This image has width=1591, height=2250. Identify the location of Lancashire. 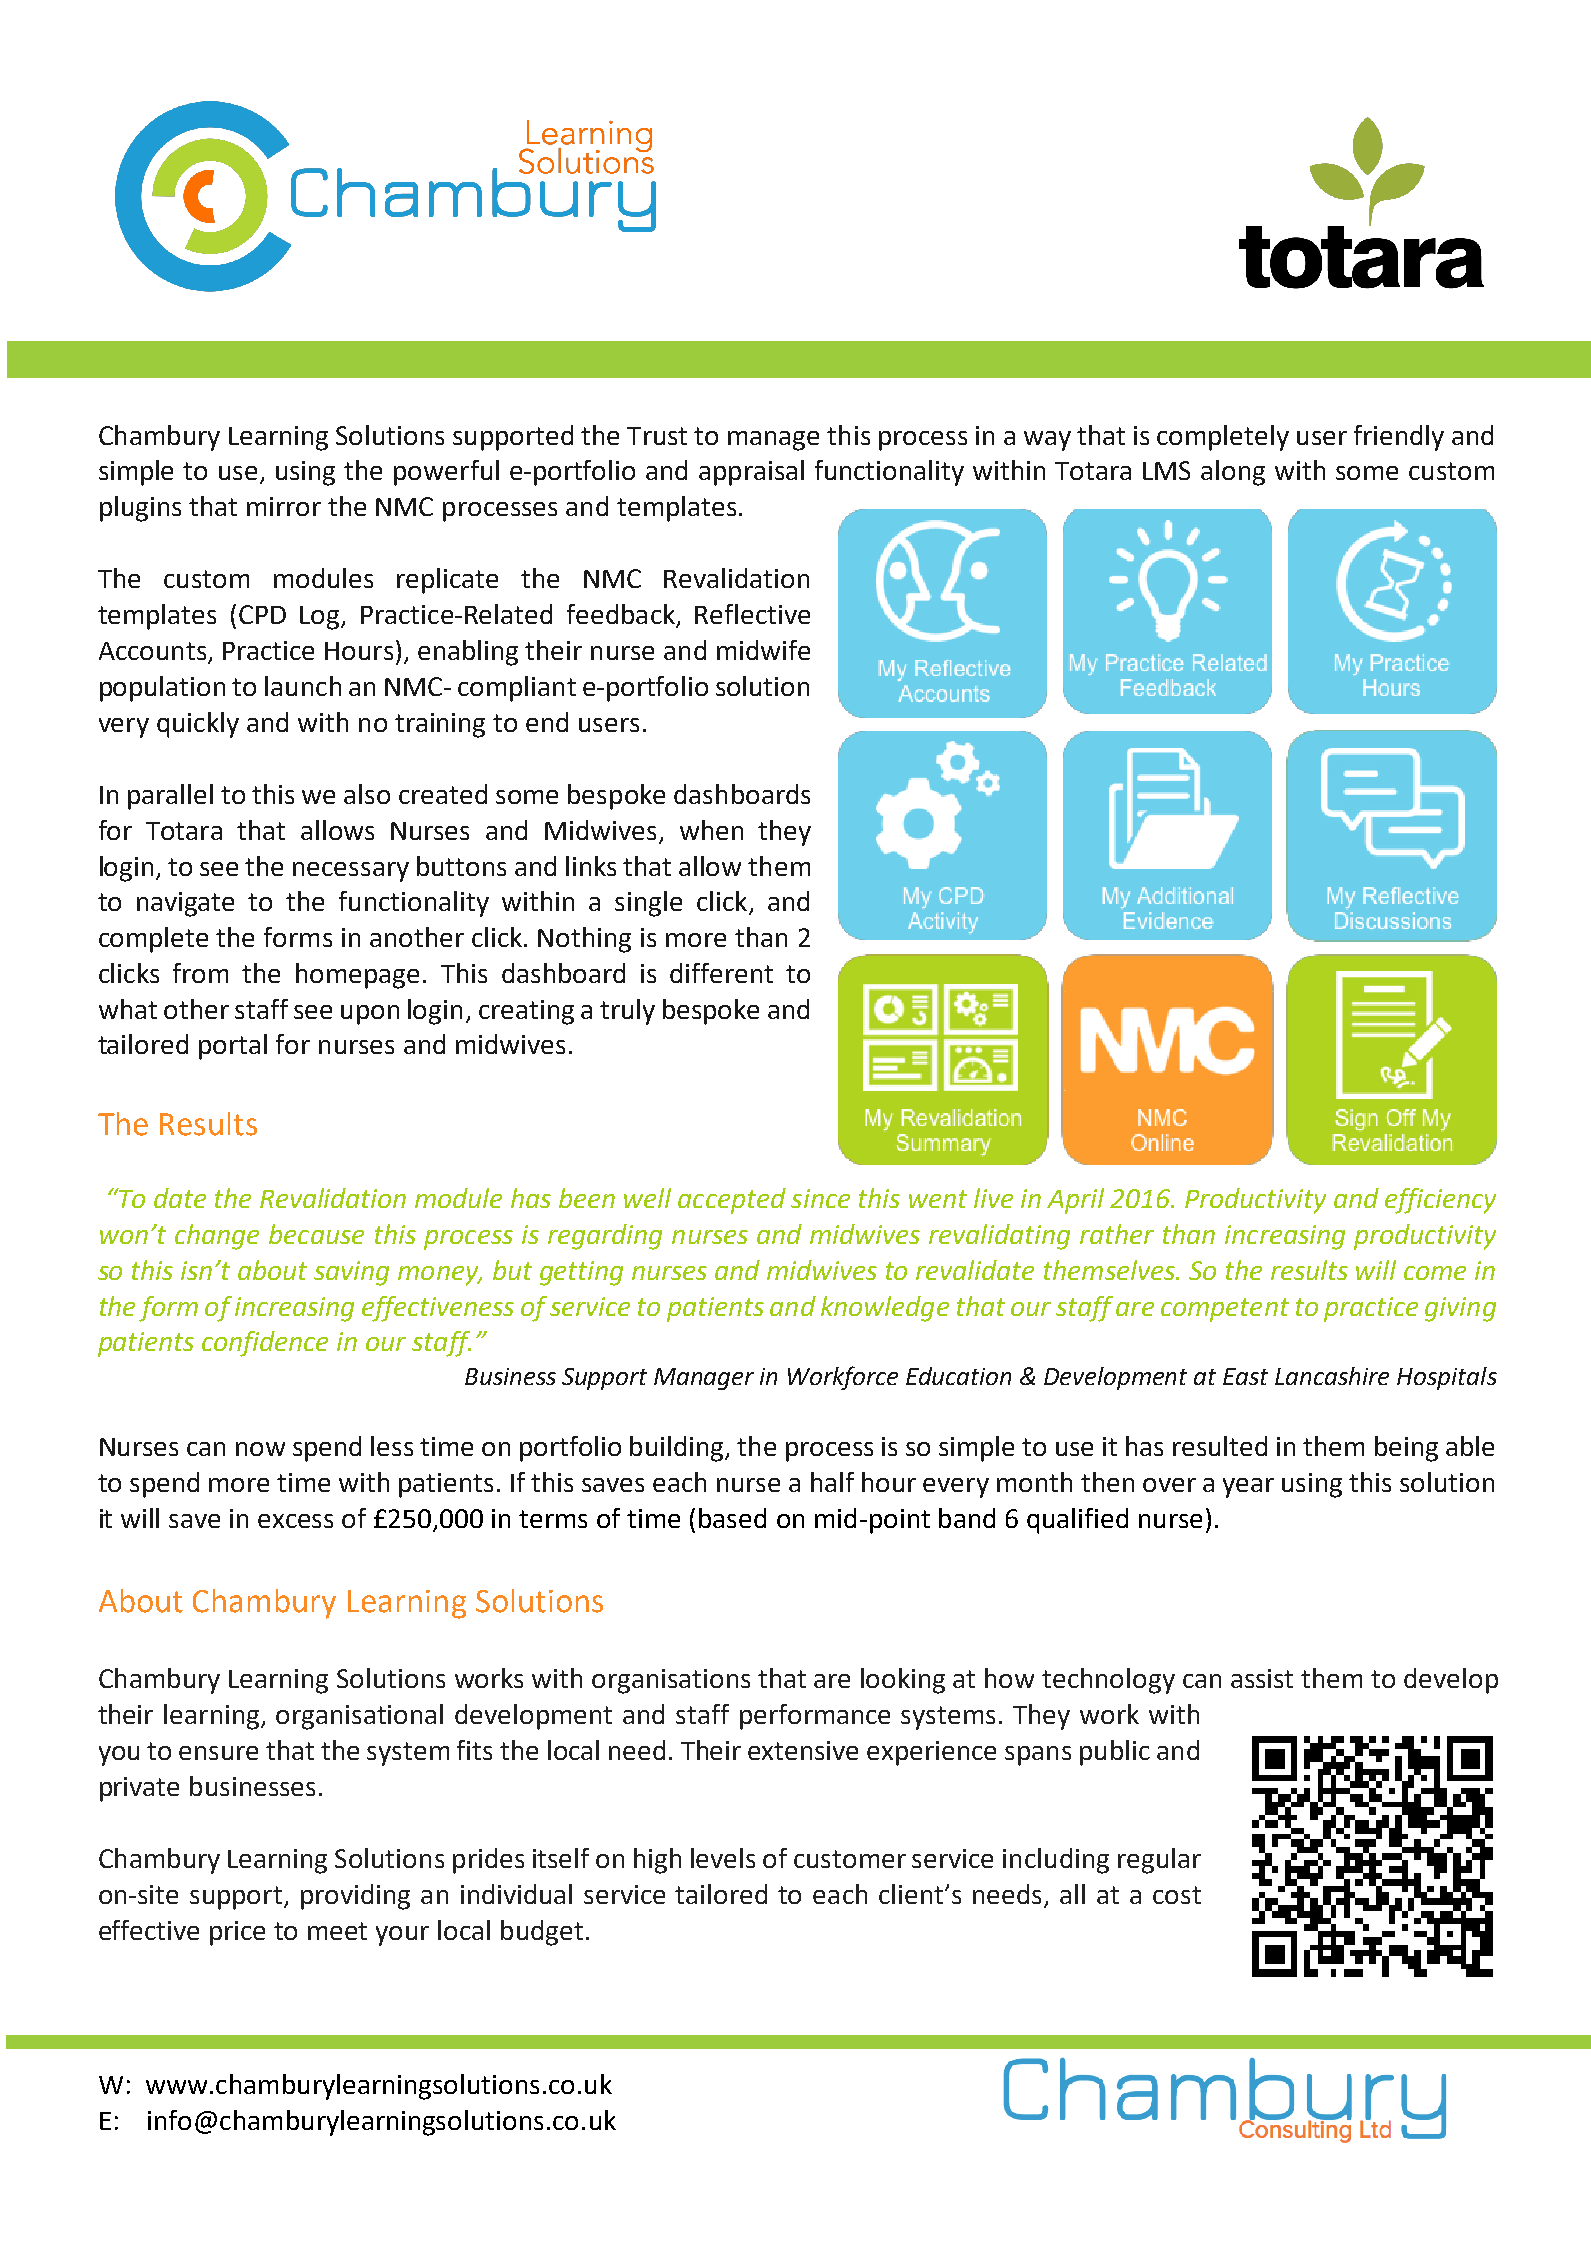
(1332, 1376).
